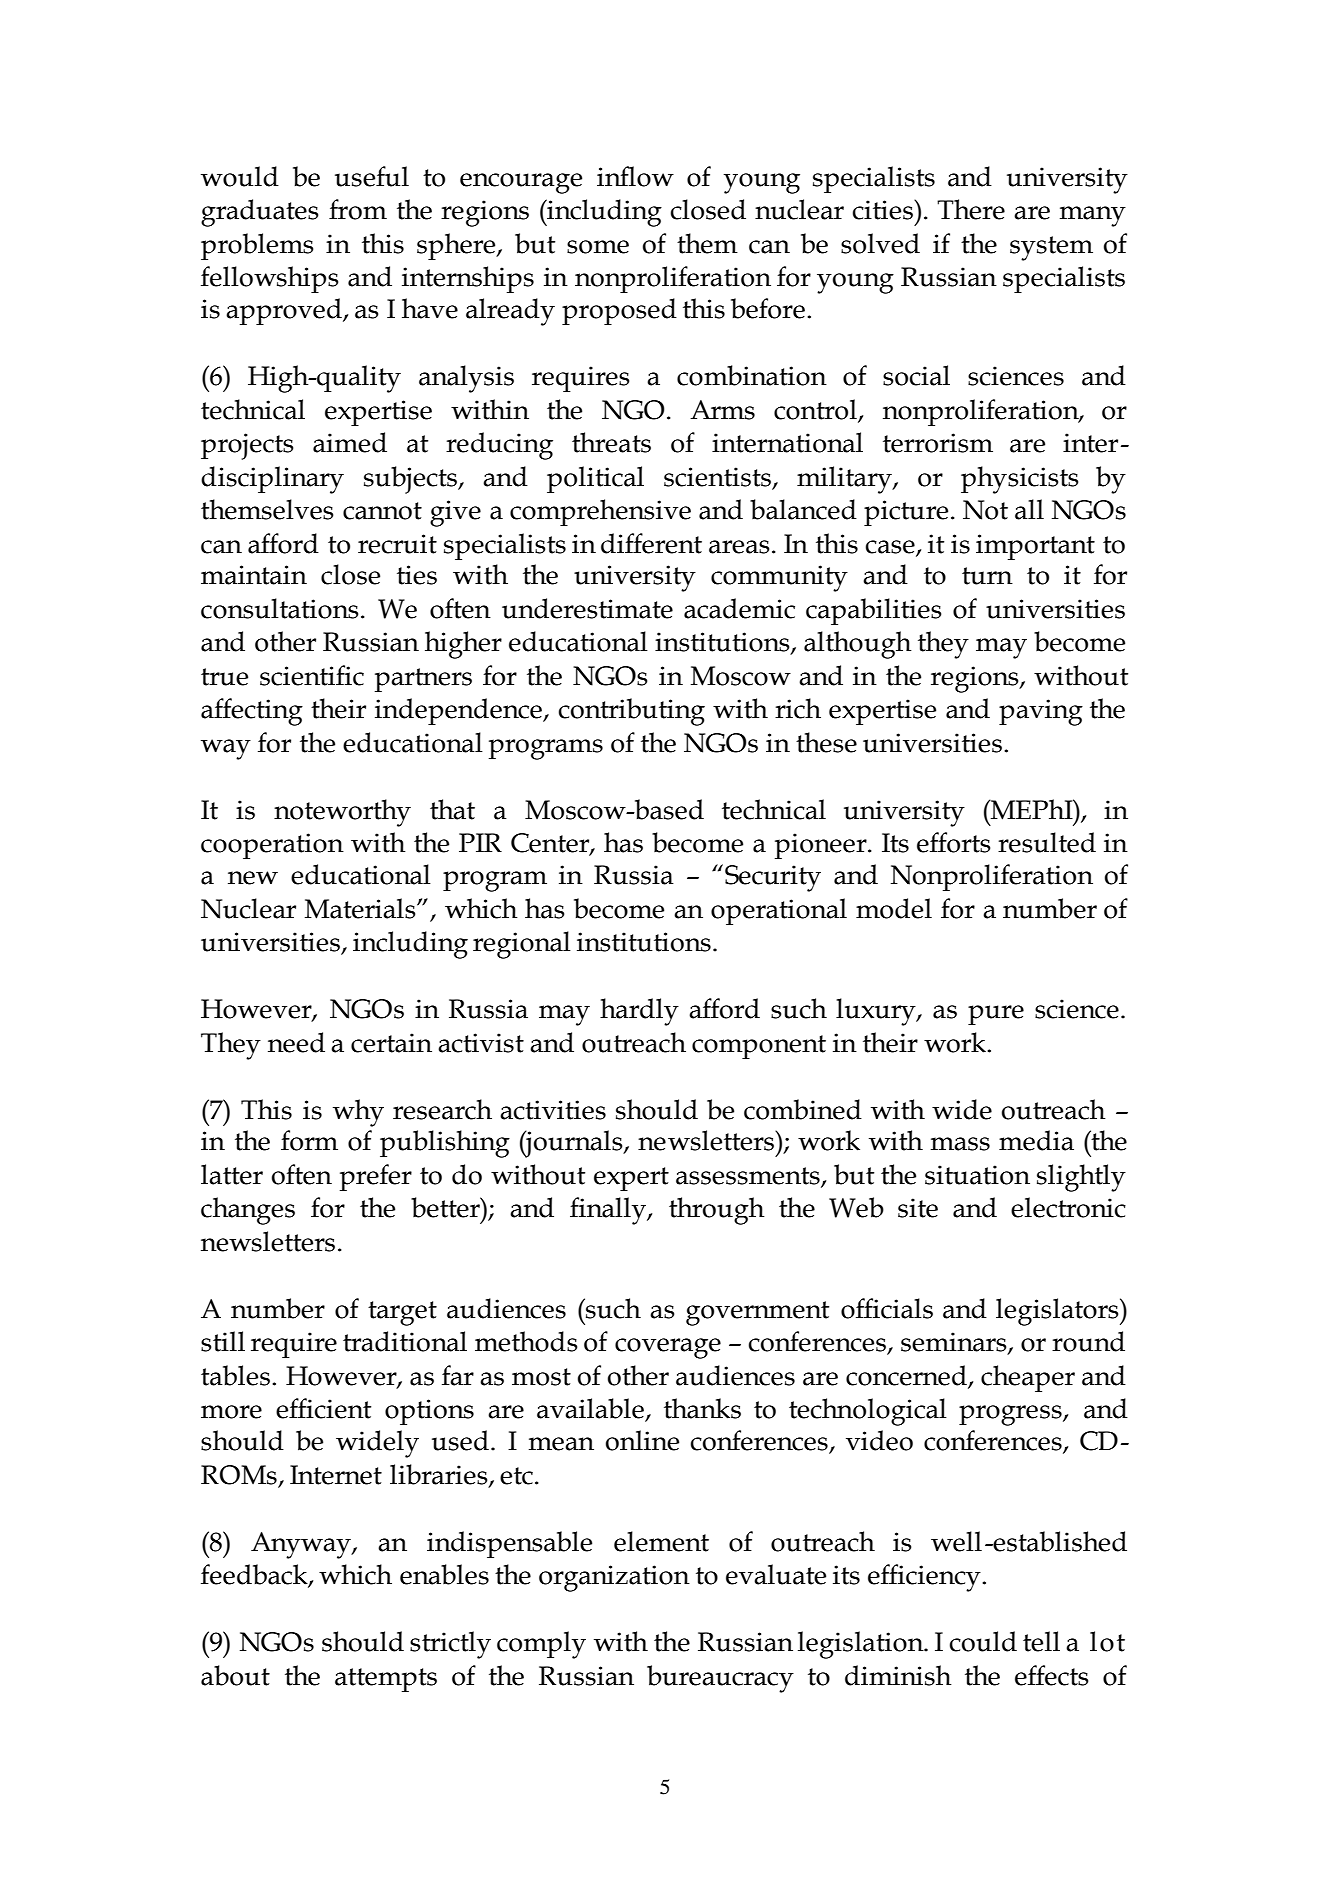 The image size is (1328, 1879). What do you see at coordinates (720, 1679) in the screenshot?
I see `bureaucracy` at bounding box center [720, 1679].
